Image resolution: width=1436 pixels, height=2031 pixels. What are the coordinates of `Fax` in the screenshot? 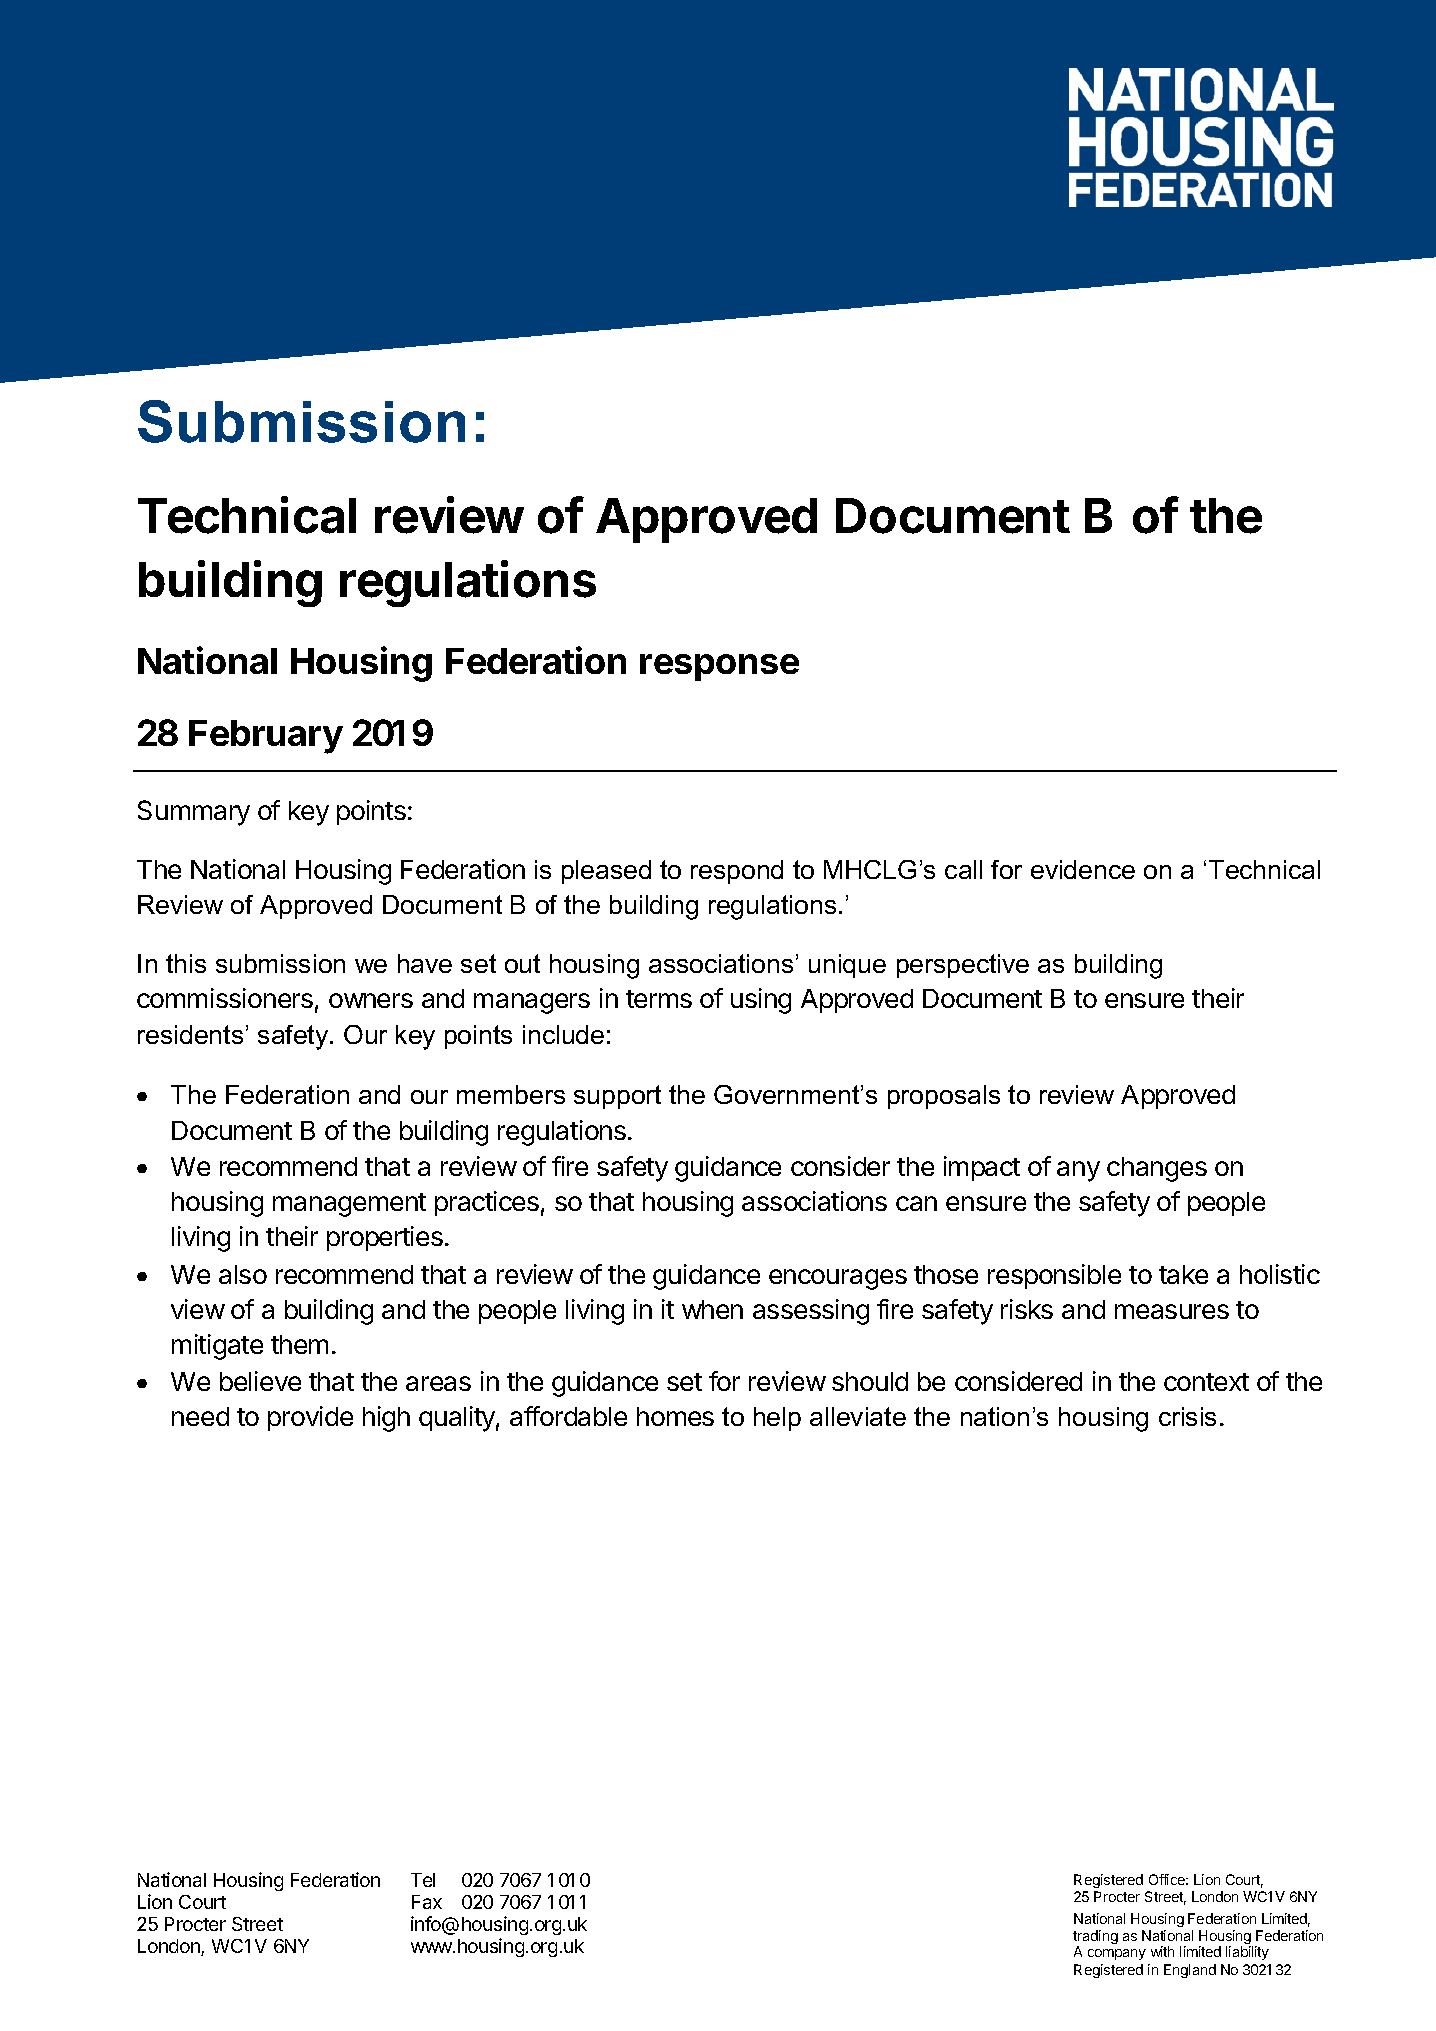 It's located at (427, 1902).
